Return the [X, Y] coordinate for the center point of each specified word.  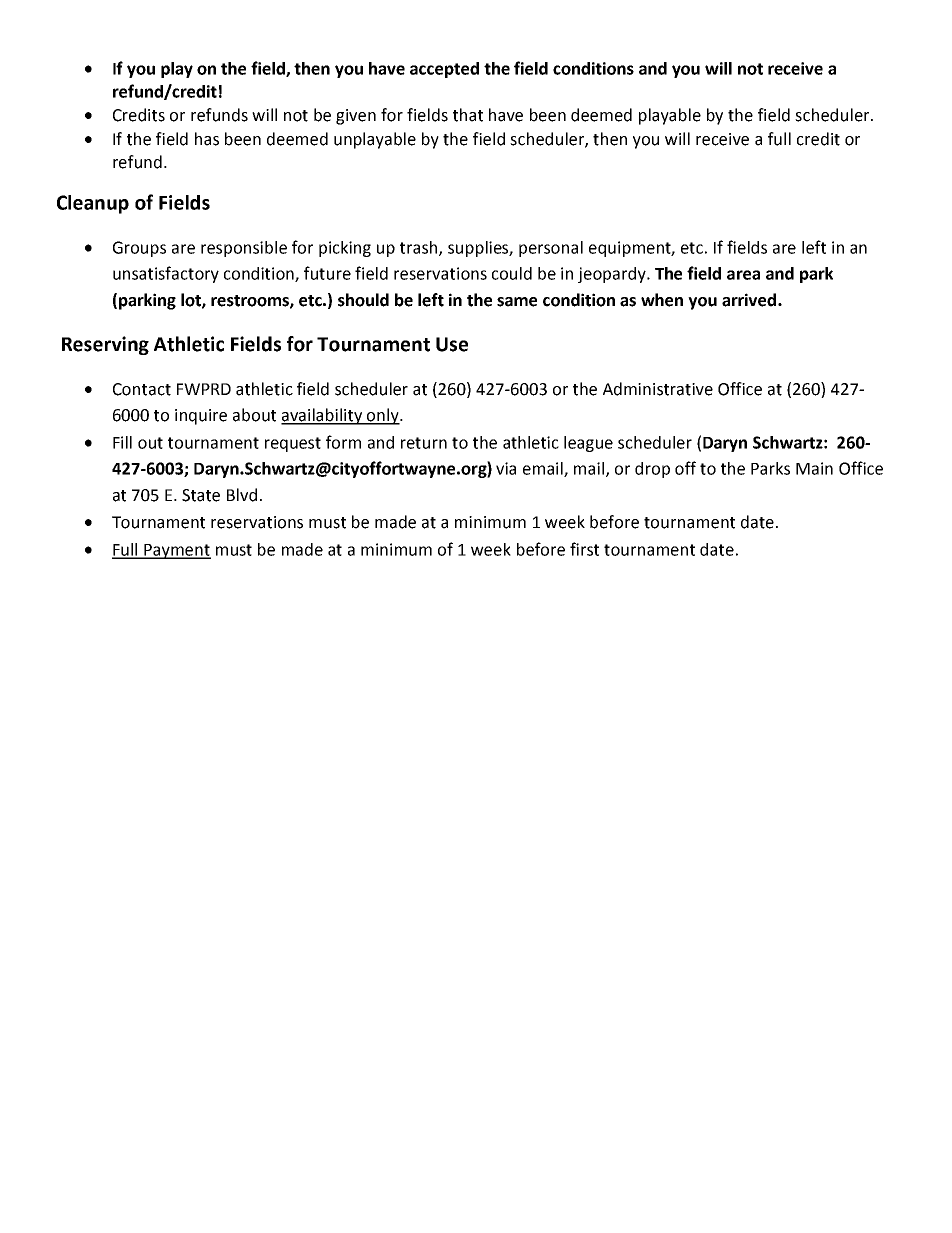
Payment [176, 551]
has [207, 139]
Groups [139, 249]
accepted [444, 70]
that [468, 115]
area [743, 275]
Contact [142, 389]
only [383, 416]
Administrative [658, 389]
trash [420, 248]
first [584, 549]
